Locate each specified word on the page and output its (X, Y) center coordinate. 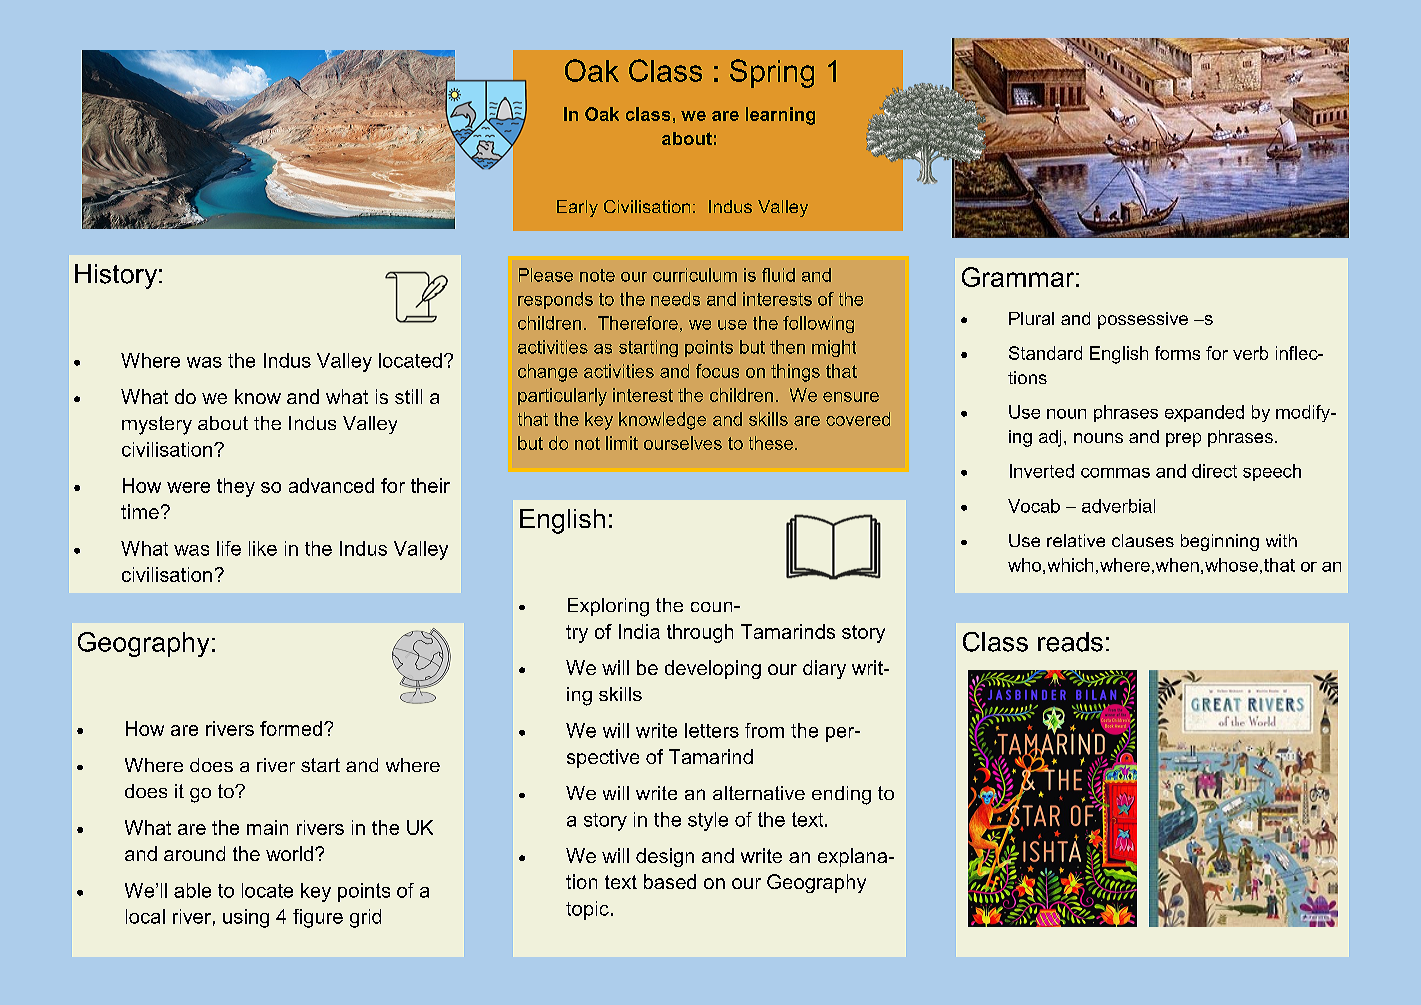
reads (1070, 642)
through (700, 633)
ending (841, 795)
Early (577, 208)
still (408, 396)
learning (780, 116)
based (670, 881)
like (263, 548)
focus (717, 371)
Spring (772, 73)
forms (1177, 353)
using (246, 918)
